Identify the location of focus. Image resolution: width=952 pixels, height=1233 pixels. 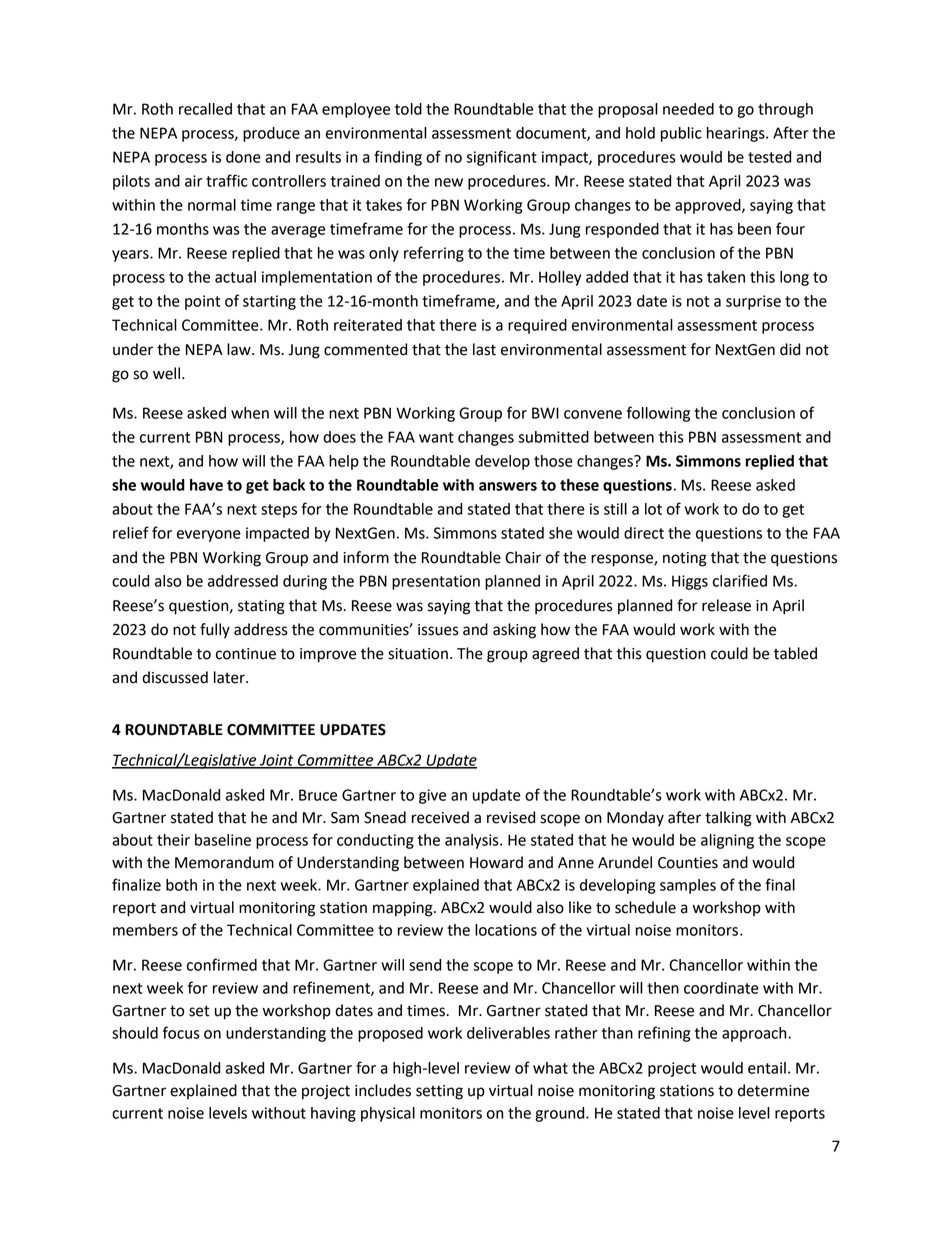
(181, 1032).
